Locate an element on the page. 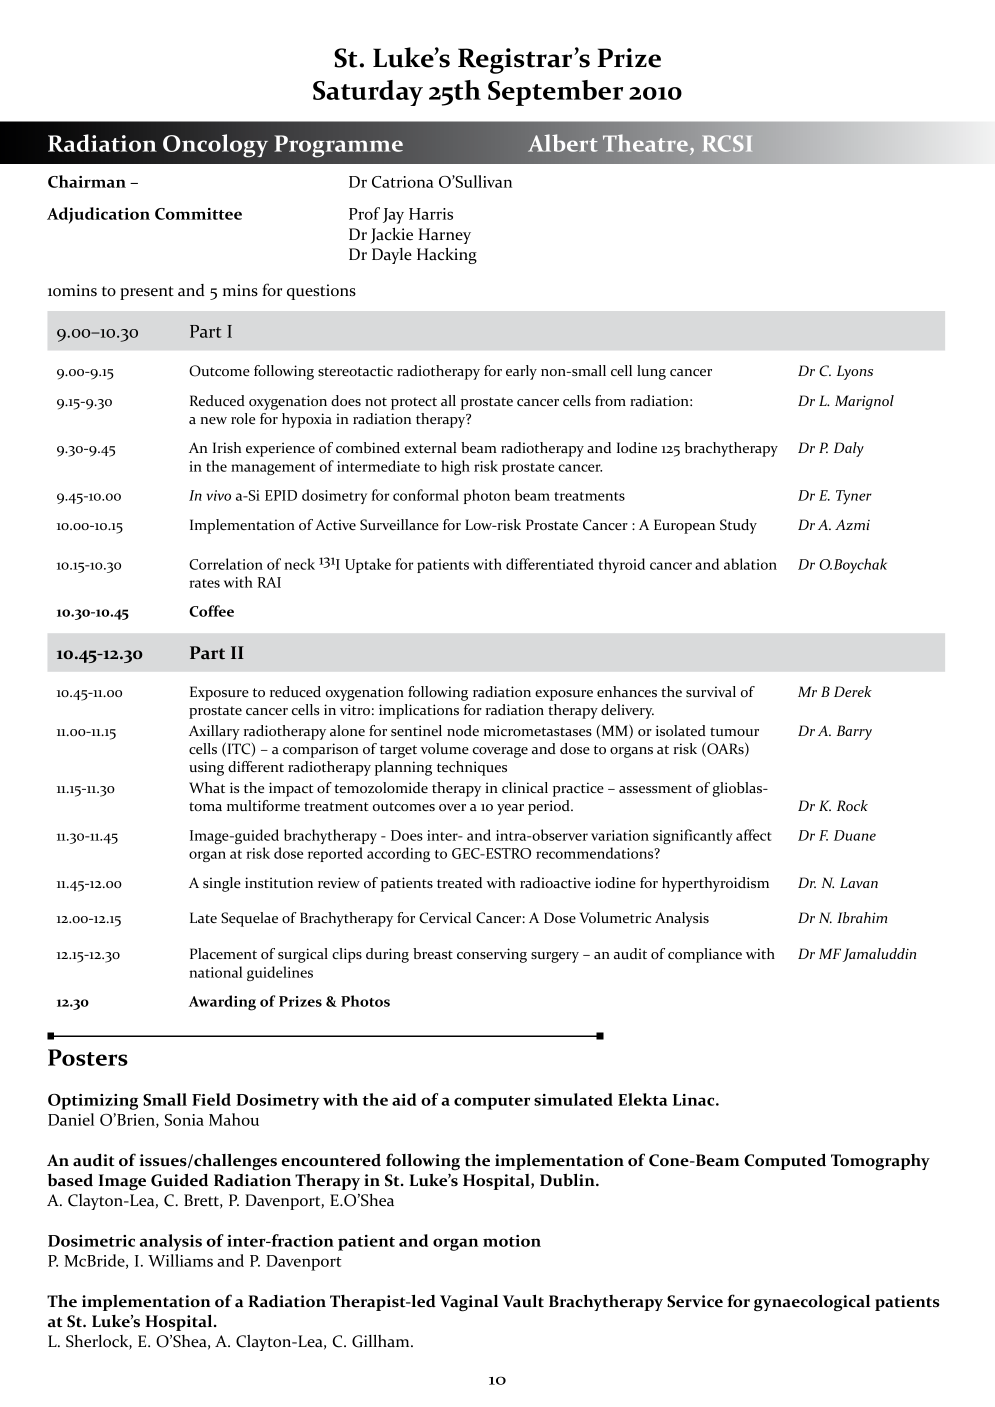 This document has height=1407, width=995. photon is located at coordinates (487, 496).
